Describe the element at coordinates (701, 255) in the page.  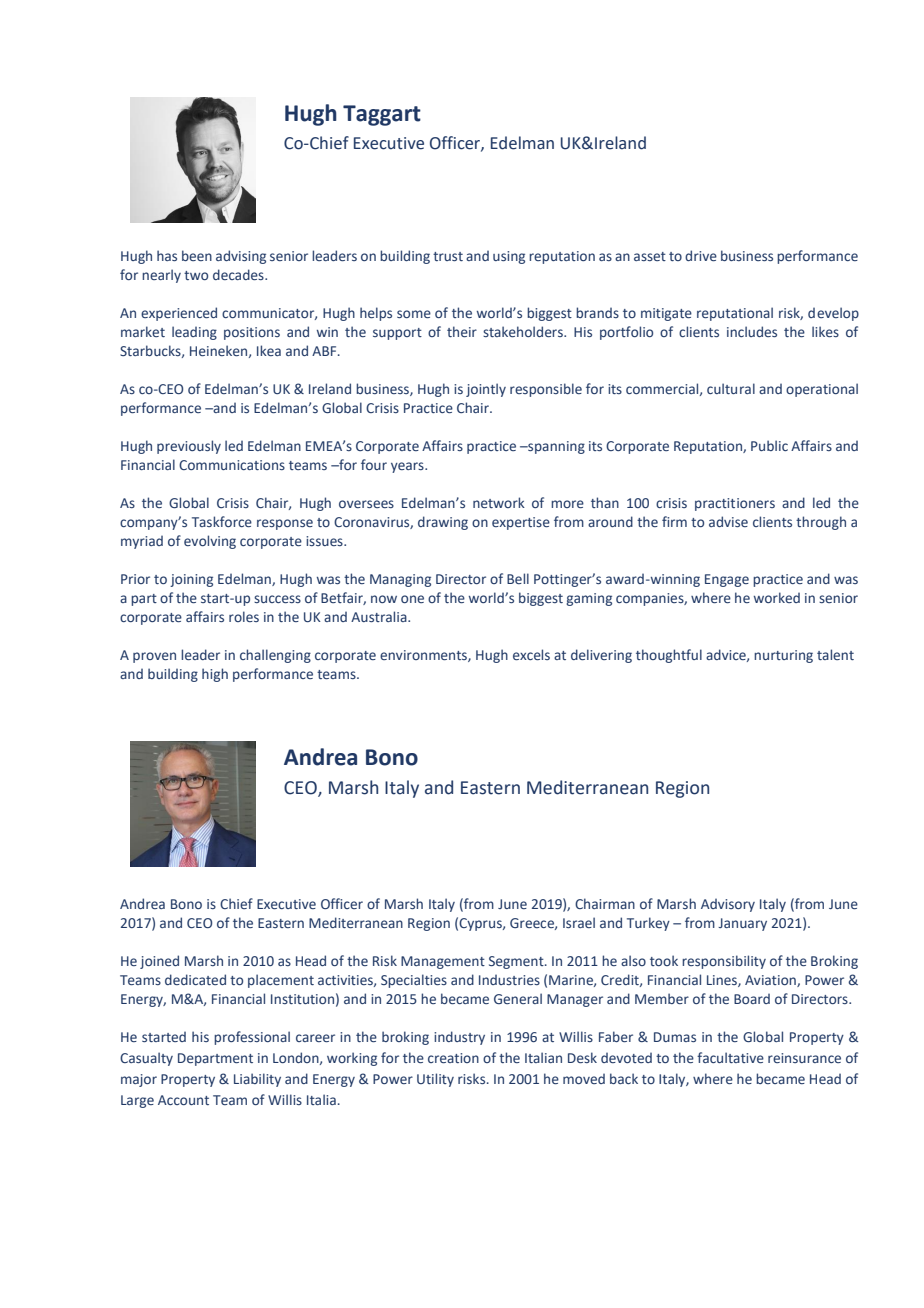
I see `drive` at that location.
